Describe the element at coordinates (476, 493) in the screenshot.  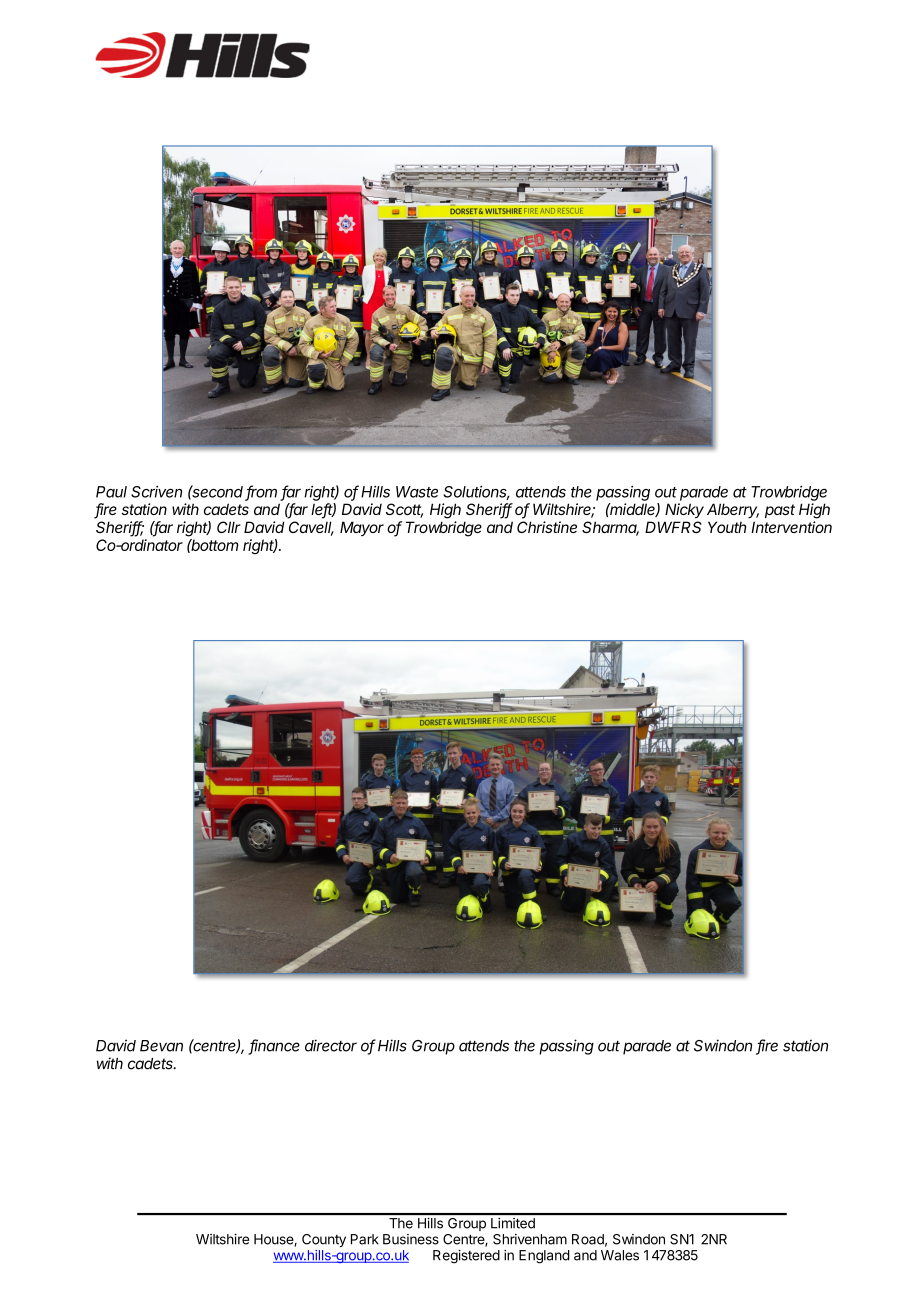
I see `Solutions` at that location.
